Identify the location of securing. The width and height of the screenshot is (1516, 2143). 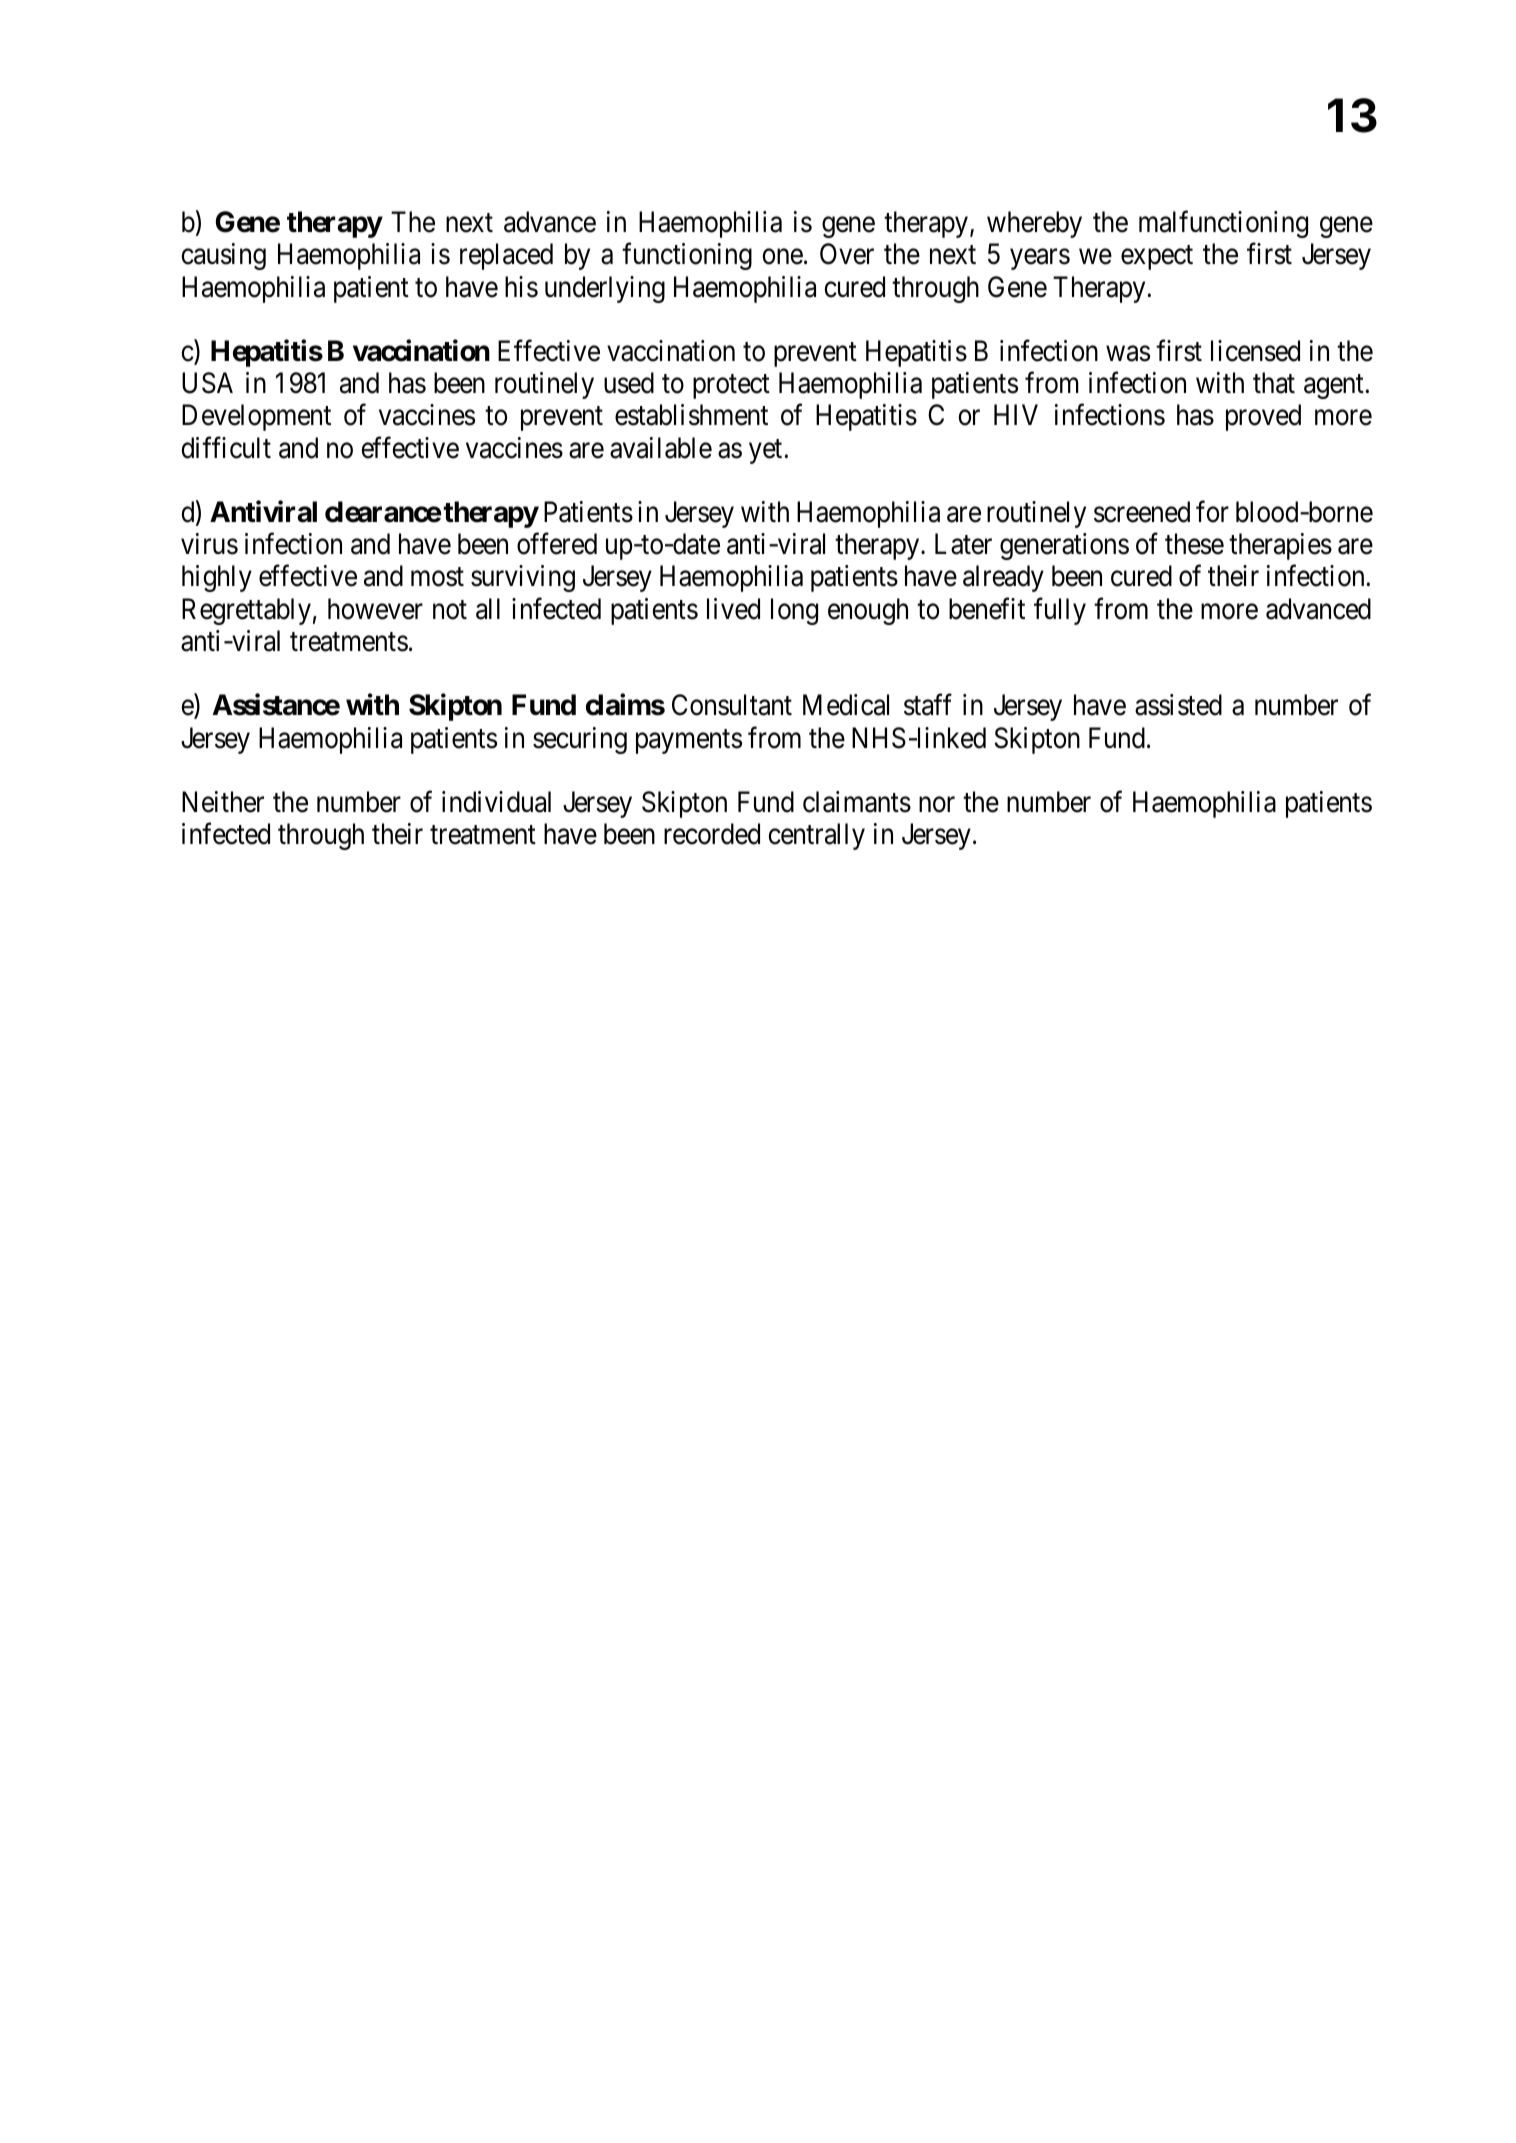
(580, 740).
